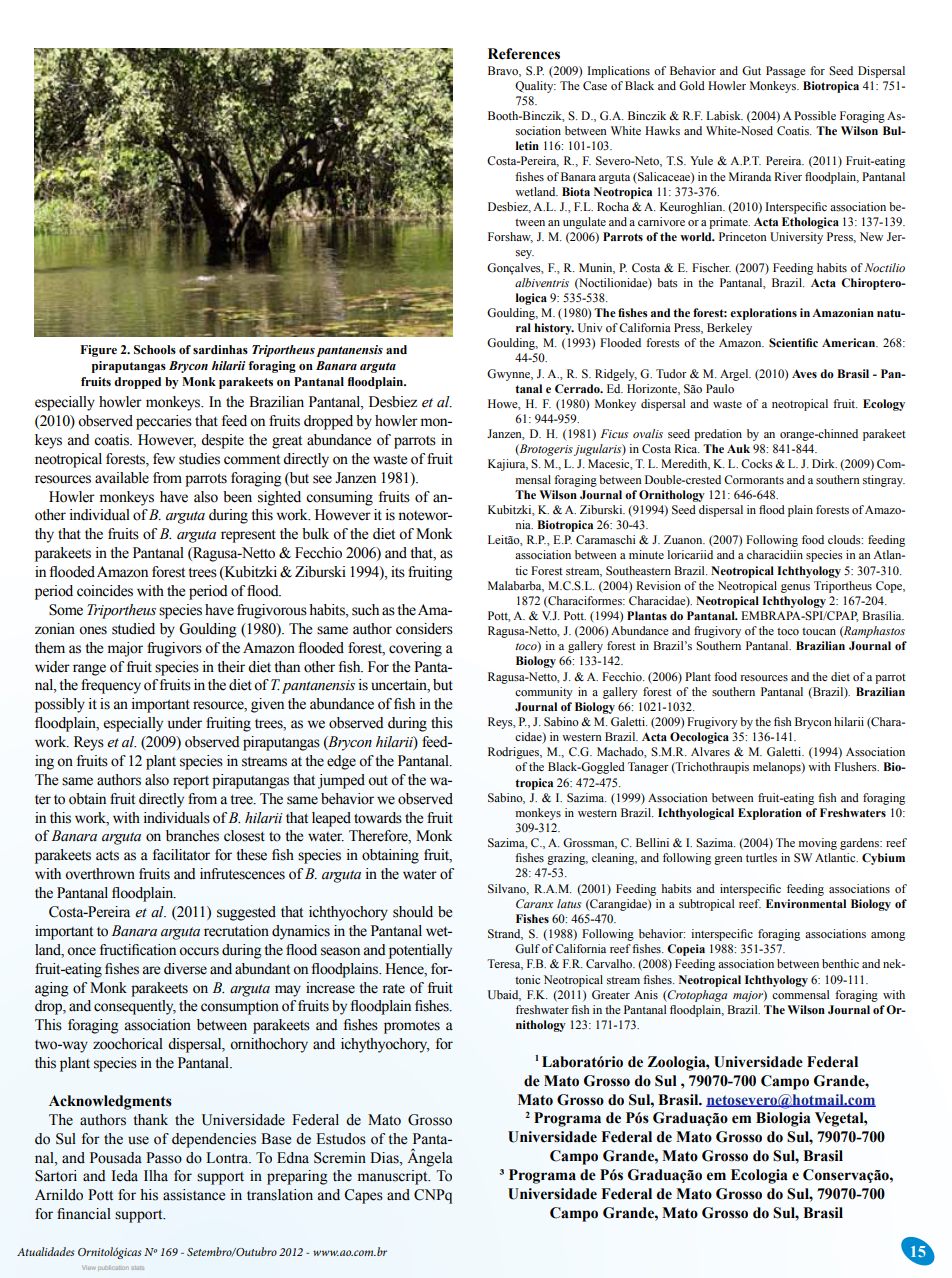 The image size is (952, 1278). What do you see at coordinates (785, 72) in the image?
I see `Passage` at bounding box center [785, 72].
